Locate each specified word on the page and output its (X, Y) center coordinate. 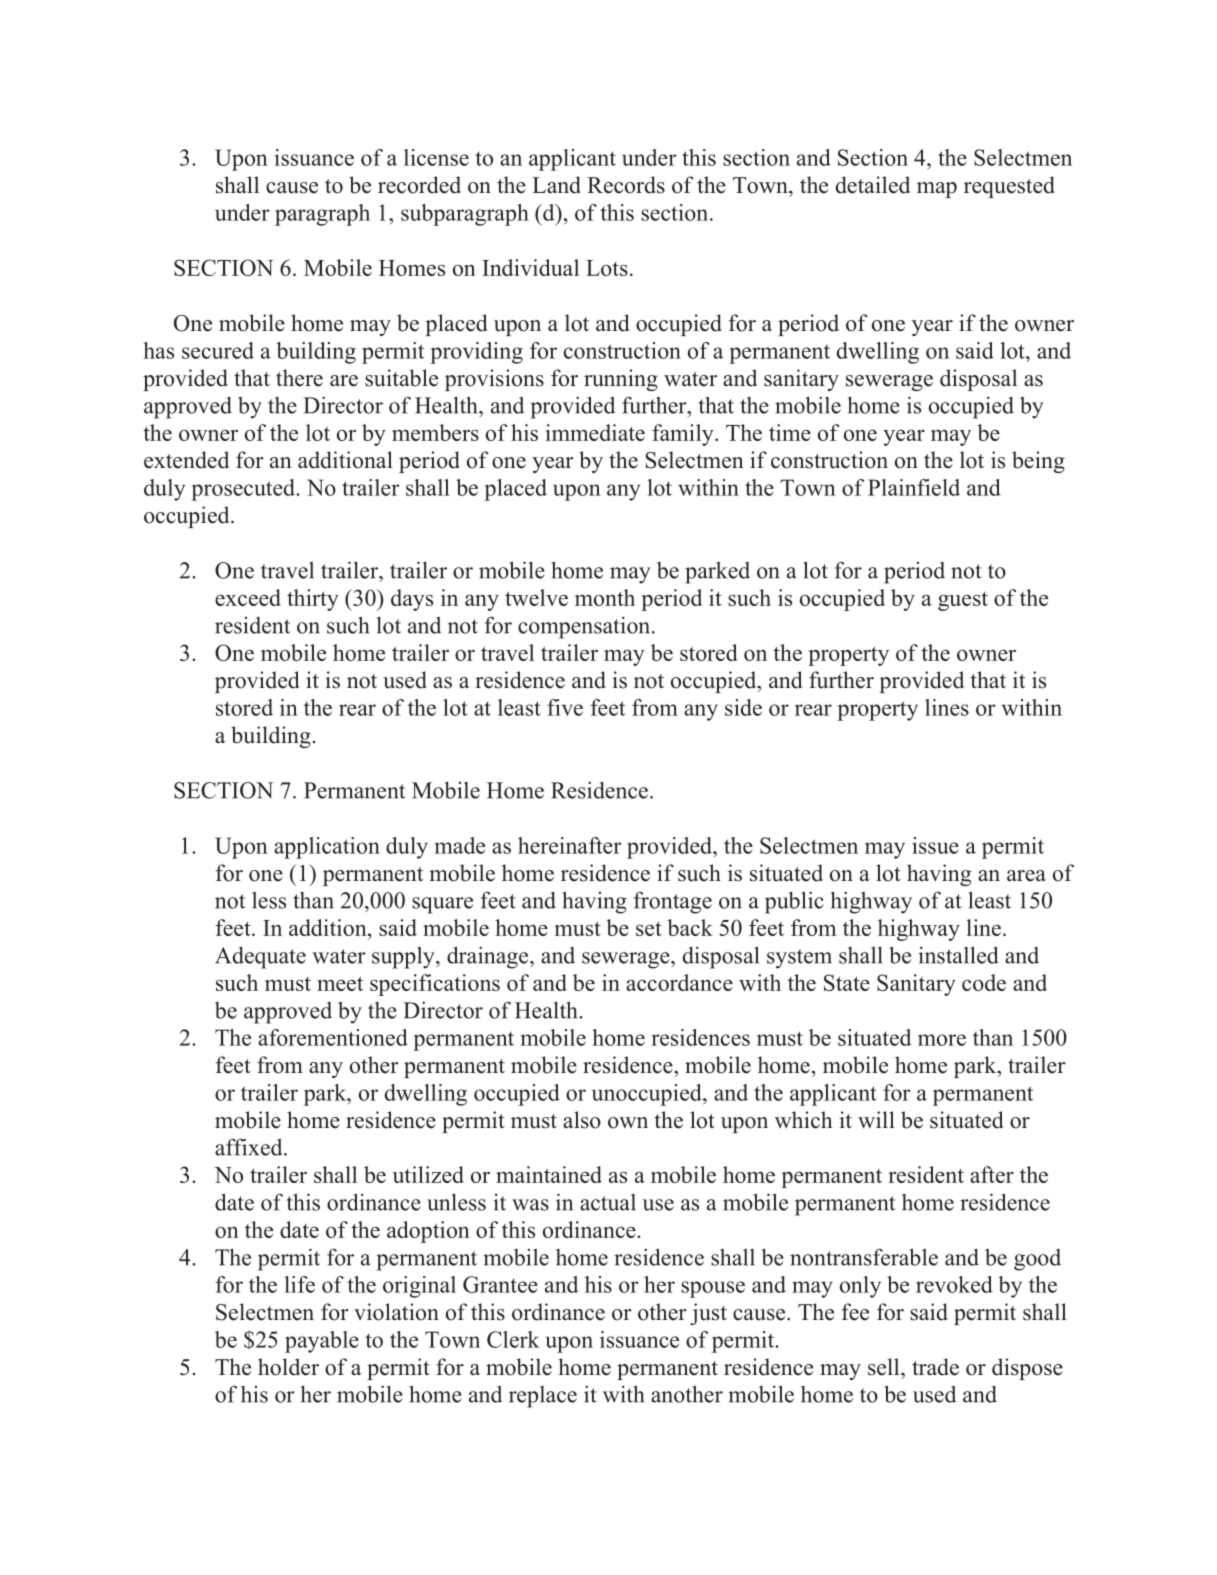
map (937, 190)
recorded (419, 185)
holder (288, 1367)
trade (935, 1367)
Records (626, 185)
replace (543, 1397)
